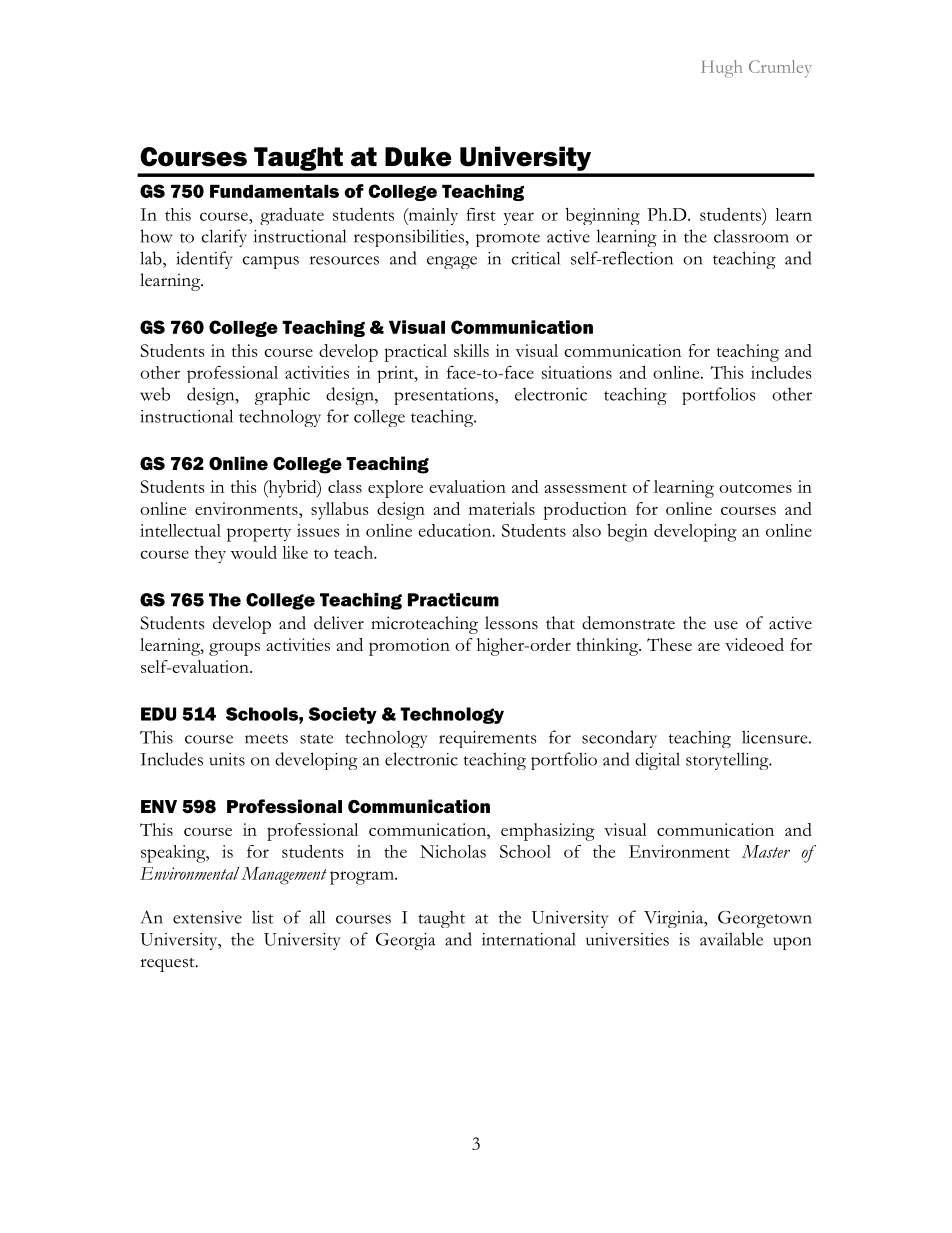 This document has height=1233, width=952. What do you see at coordinates (471, 350) in the document?
I see `skills` at bounding box center [471, 350].
